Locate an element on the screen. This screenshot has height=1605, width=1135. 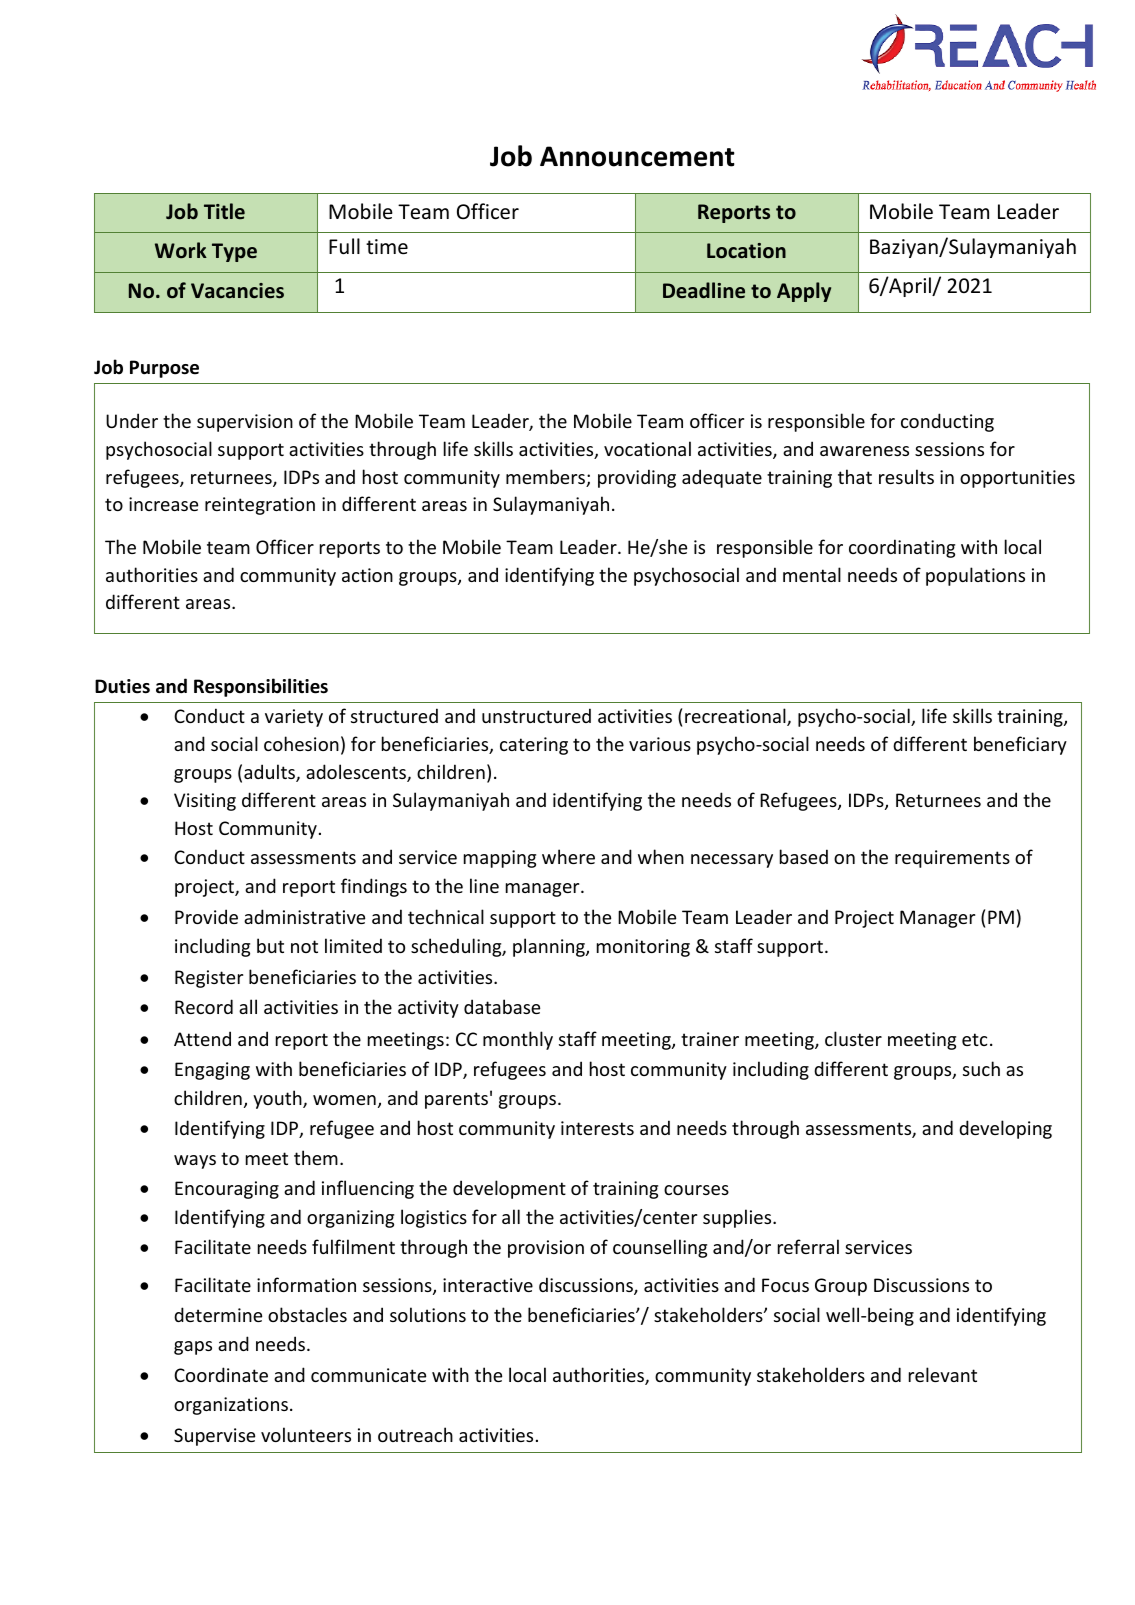
Announcement is located at coordinates (637, 156).
